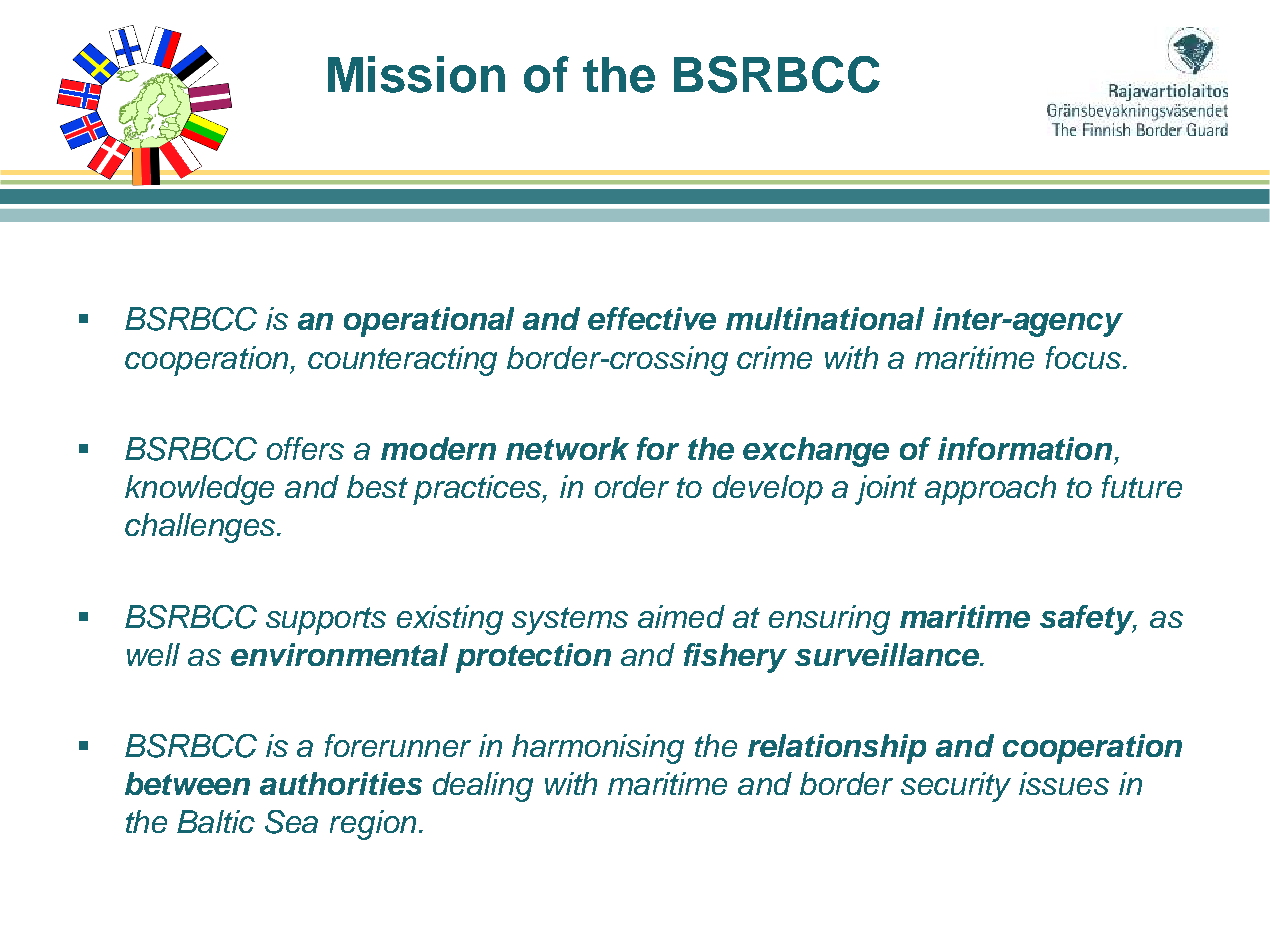 This screenshot has height=952, width=1270. Describe the element at coordinates (652, 318) in the screenshot. I see `effective` at that location.
